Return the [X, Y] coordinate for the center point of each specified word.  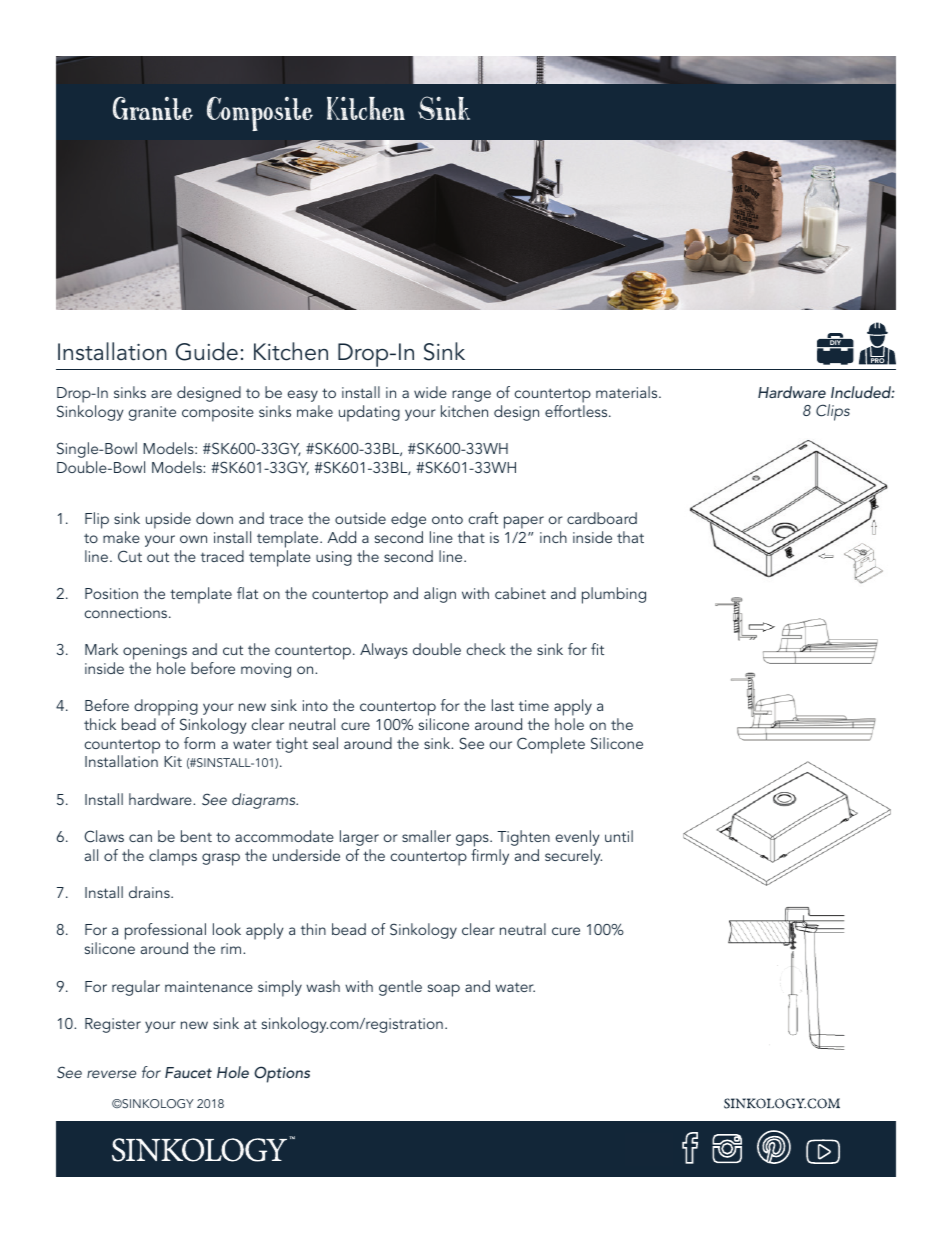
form [199, 743]
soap [444, 990]
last [503, 705]
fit [597, 649]
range [471, 396]
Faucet [188, 1072]
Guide [207, 351]
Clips [833, 412]
